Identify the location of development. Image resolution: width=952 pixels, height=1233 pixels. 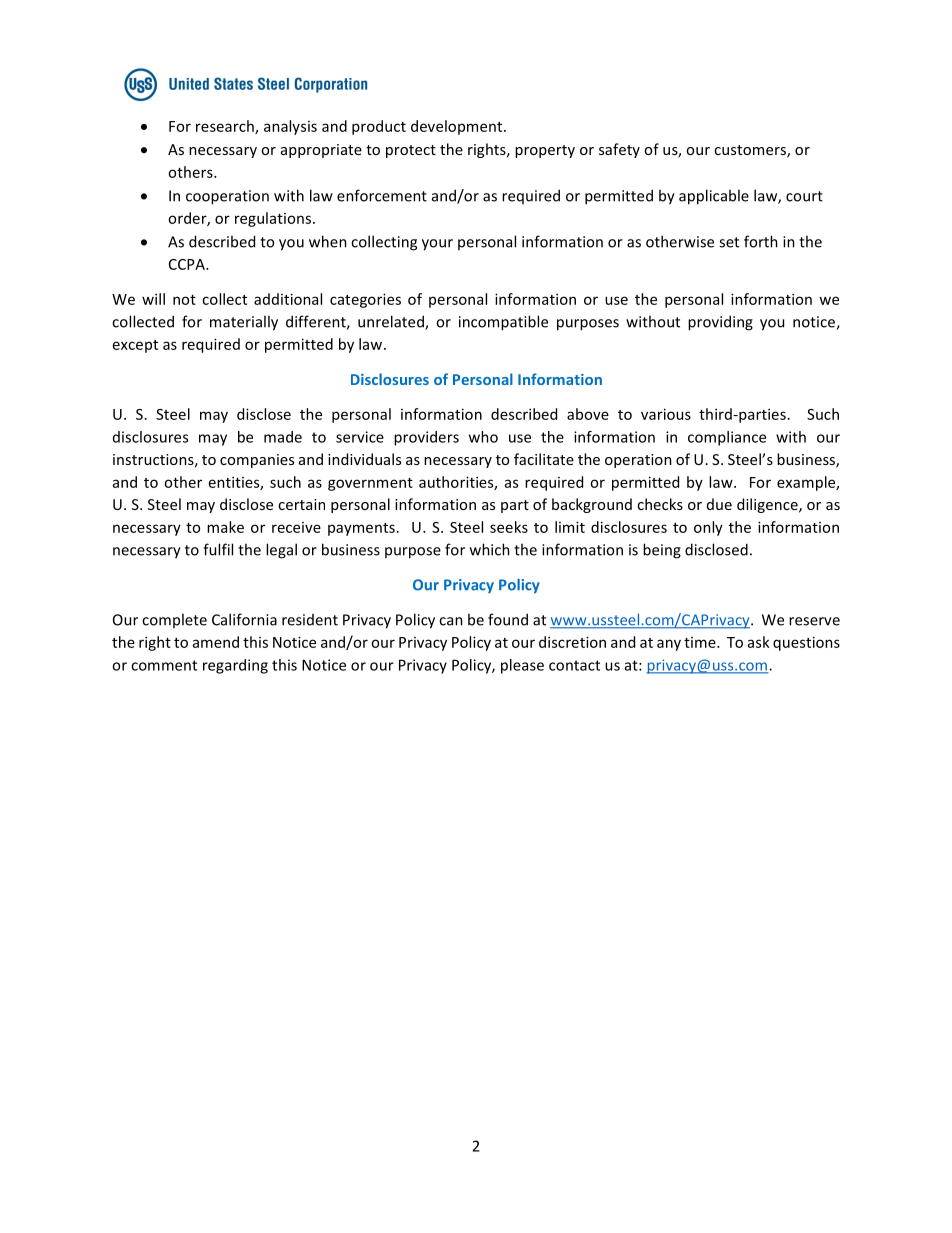
(458, 127).
